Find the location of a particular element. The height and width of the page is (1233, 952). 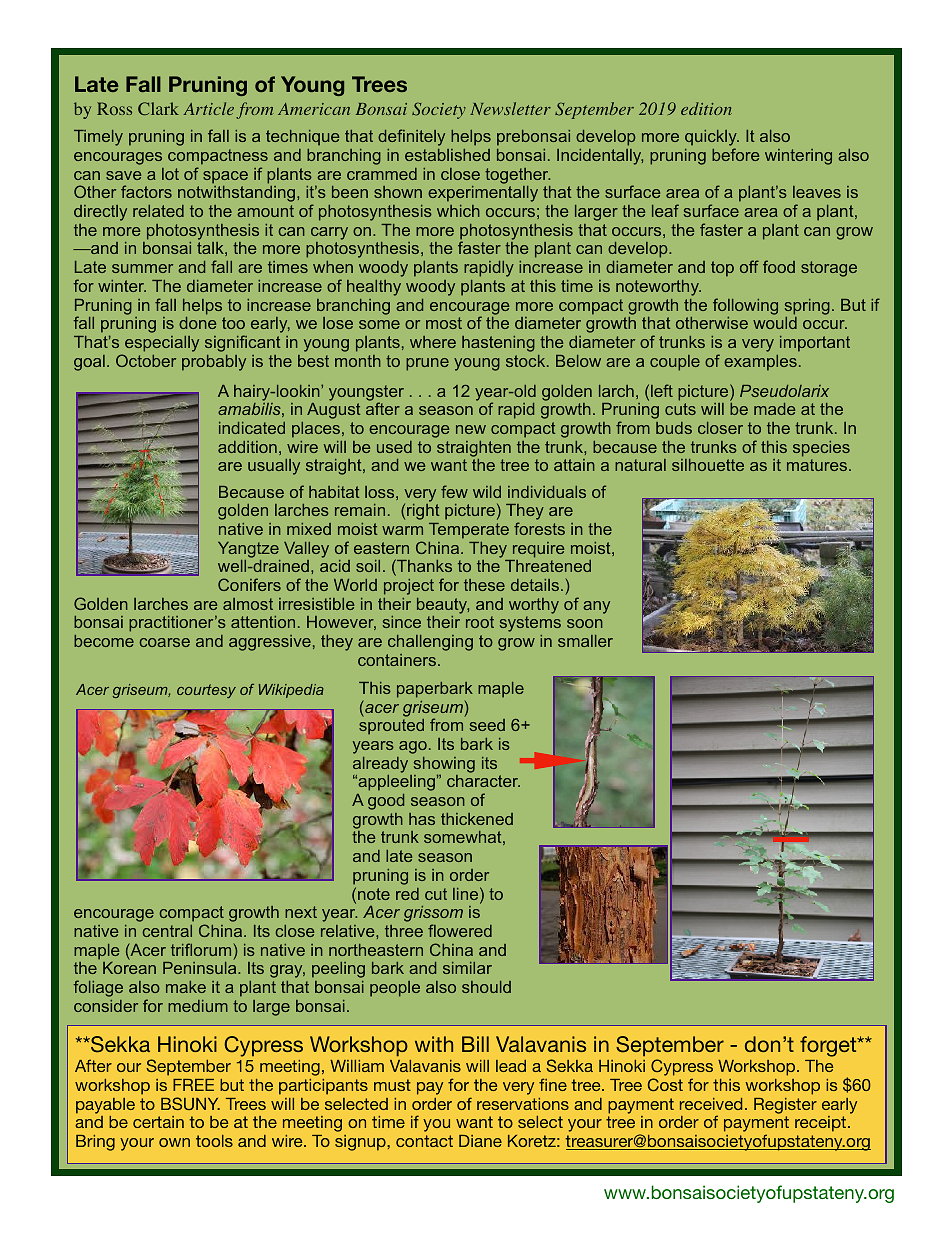

examples is located at coordinates (760, 363).
